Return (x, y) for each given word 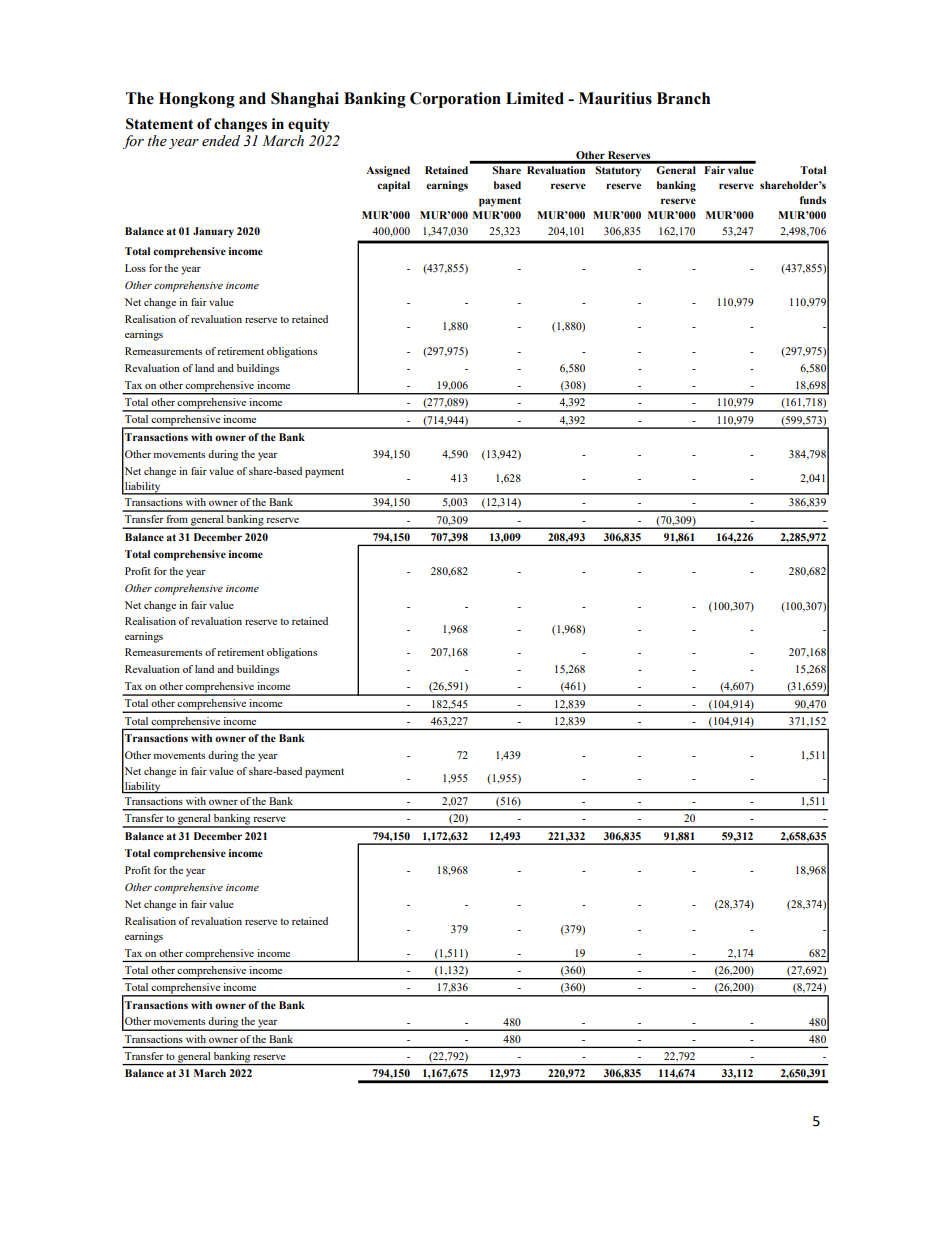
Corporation (455, 100)
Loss (135, 268)
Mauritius (615, 98)
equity (309, 125)
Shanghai (305, 100)
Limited (535, 98)
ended (221, 141)
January (213, 232)
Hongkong (197, 100)
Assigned (388, 171)
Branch (683, 98)
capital (393, 186)
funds (813, 200)
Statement (159, 124)
